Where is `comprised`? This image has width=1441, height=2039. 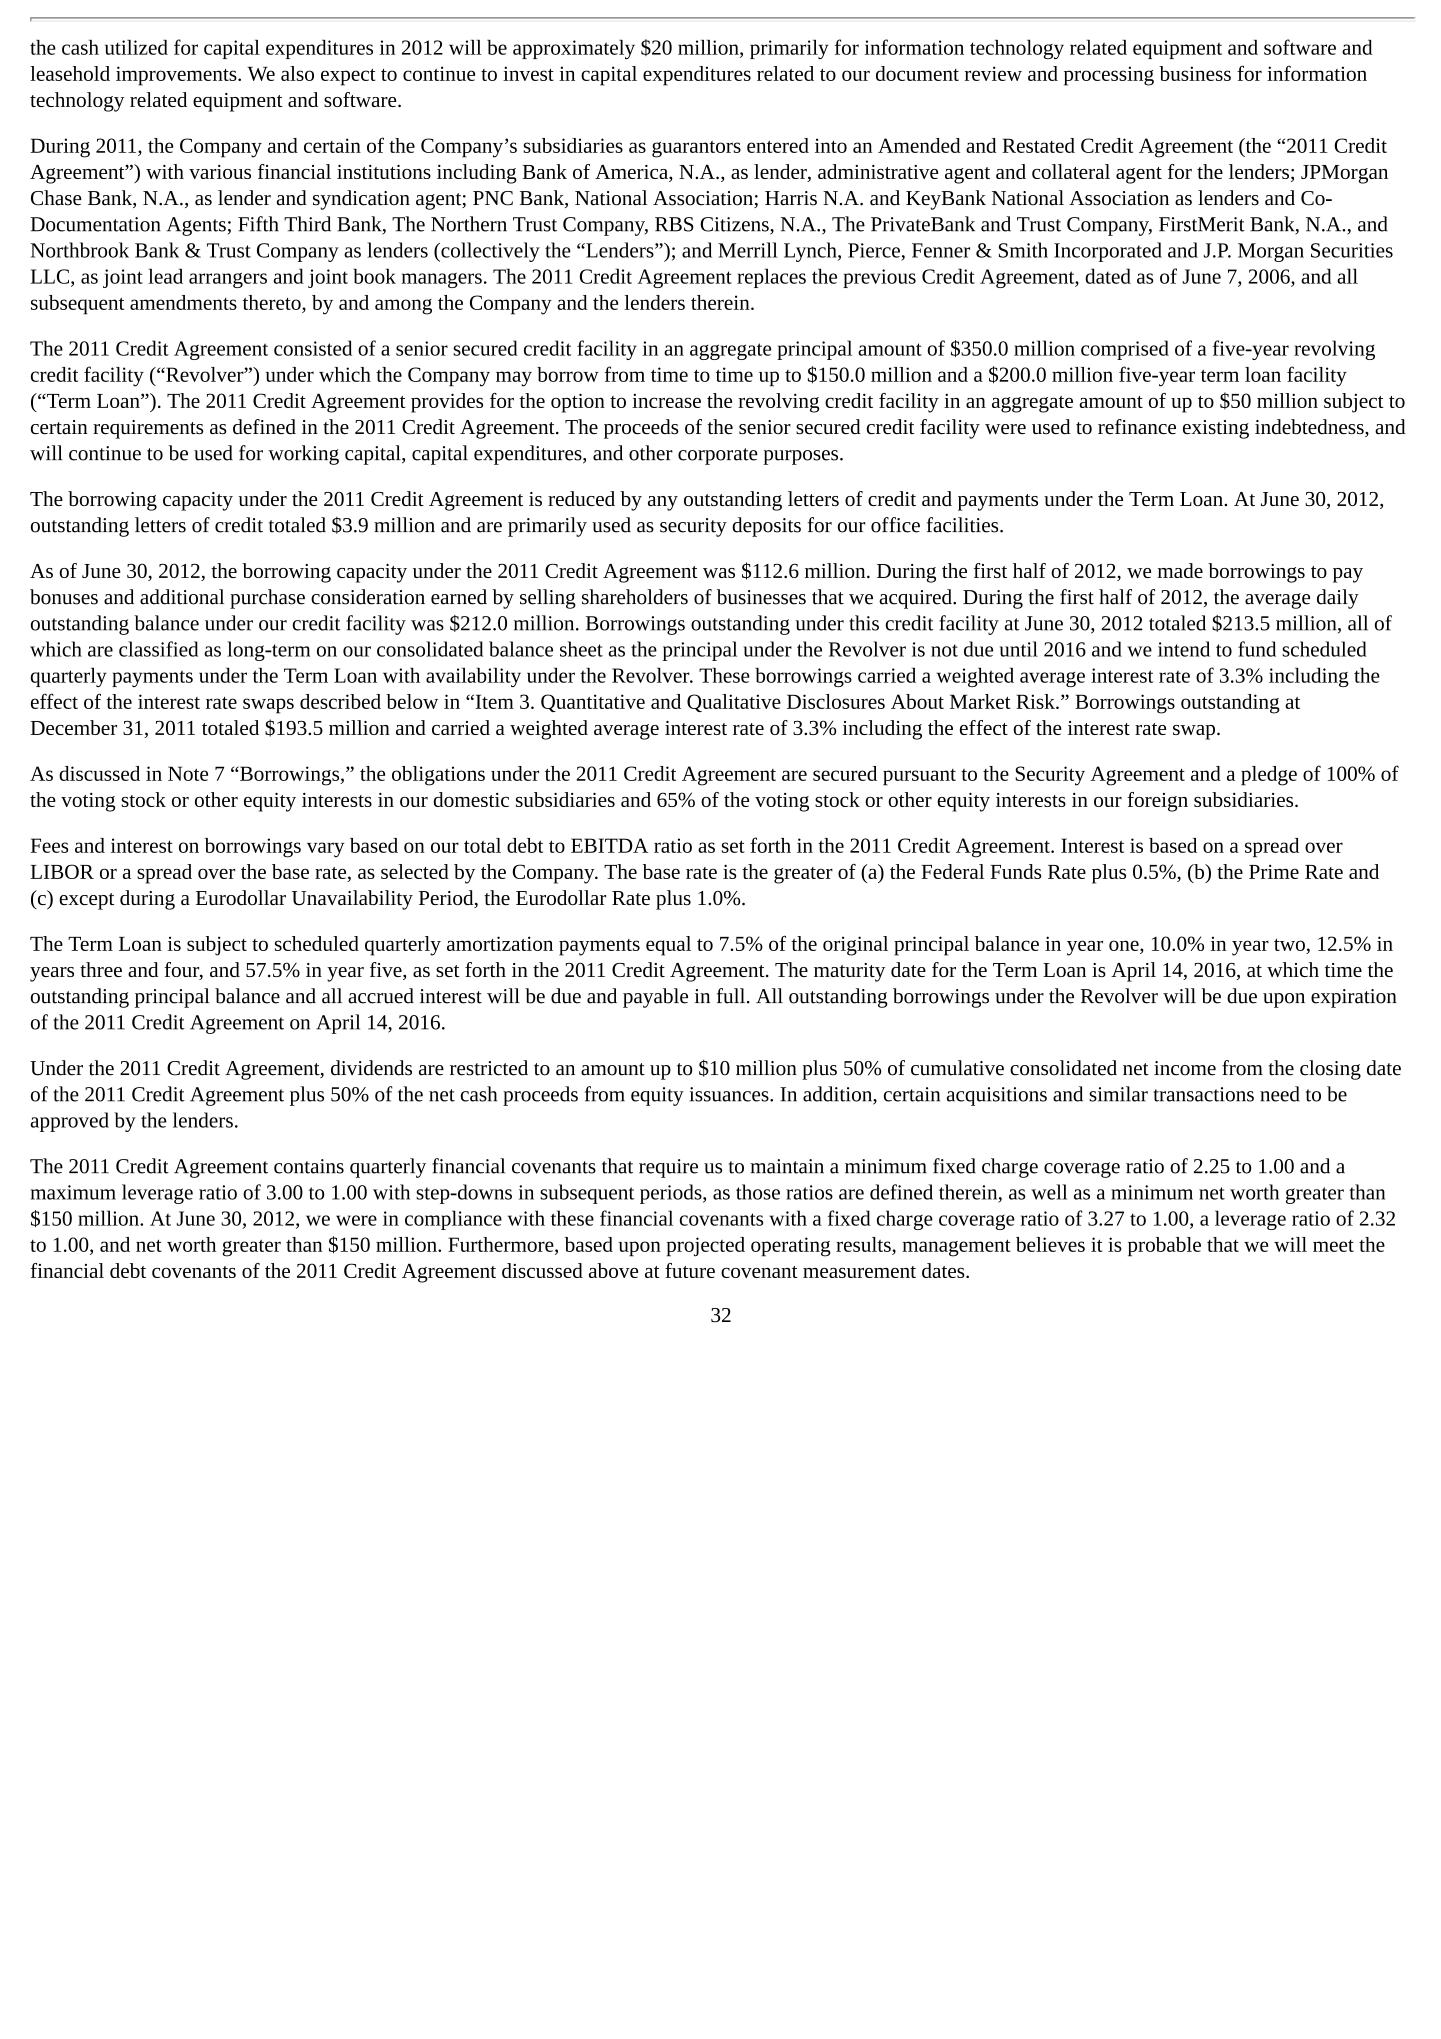 comprised is located at coordinates (1125, 350).
